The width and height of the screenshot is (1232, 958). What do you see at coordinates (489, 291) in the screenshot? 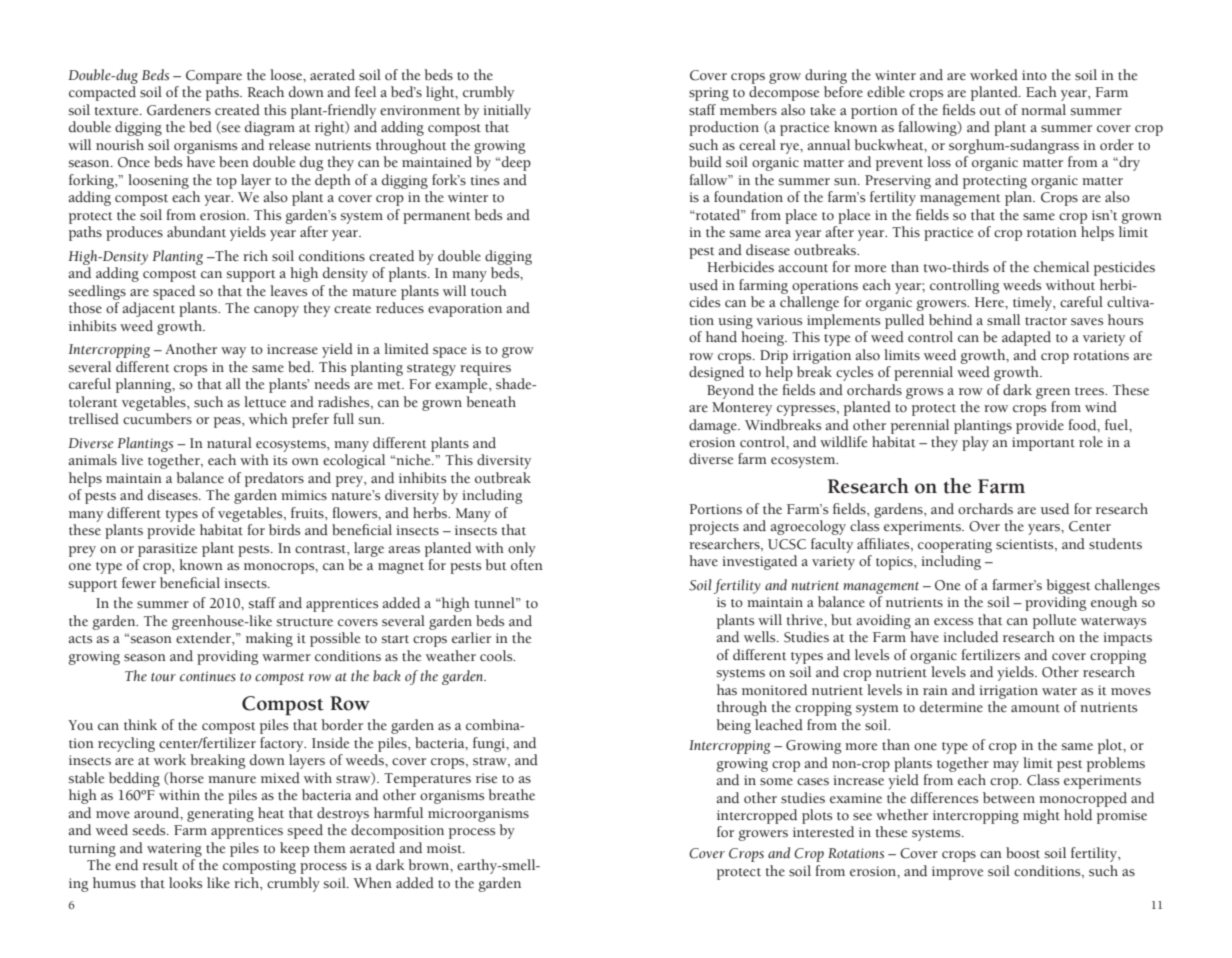
I see `touch` at bounding box center [489, 291].
